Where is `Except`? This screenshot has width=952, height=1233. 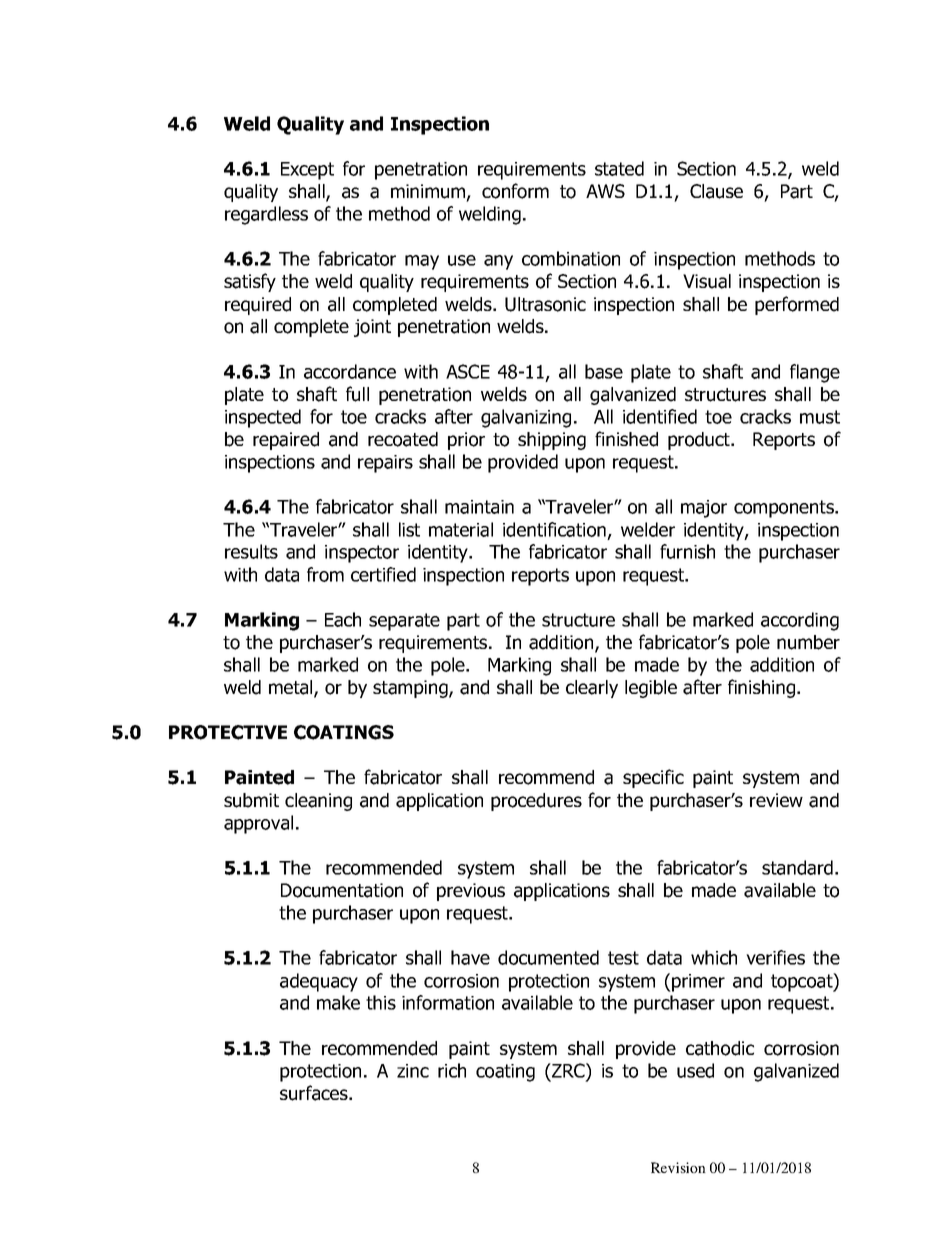
Except is located at coordinates (307, 171).
